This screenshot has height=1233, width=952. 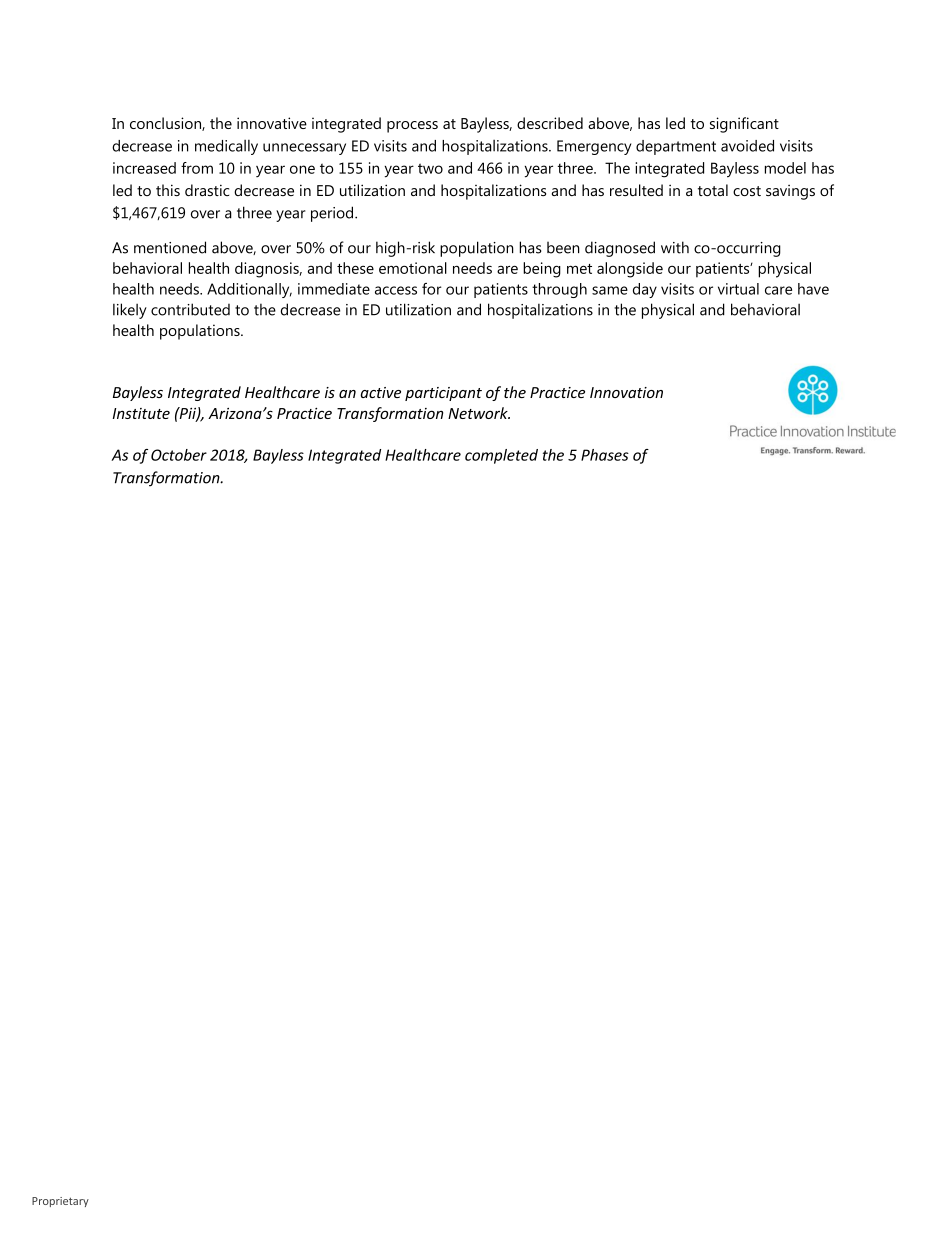 What do you see at coordinates (479, 413) in the screenshot?
I see `Network` at bounding box center [479, 413].
